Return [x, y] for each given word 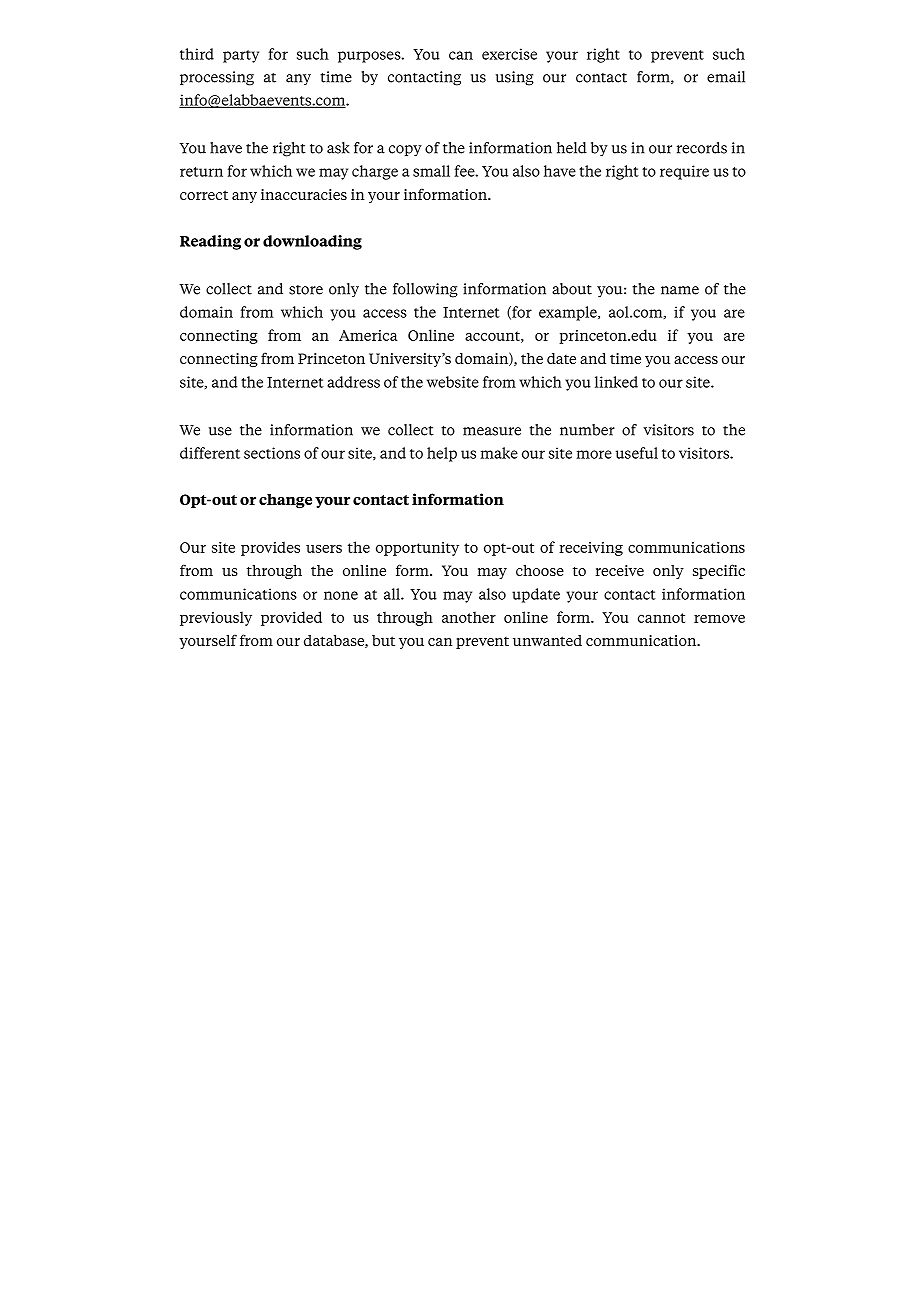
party [241, 56]
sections [272, 453]
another [469, 617]
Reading [210, 242]
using [515, 78]
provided [291, 618]
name [680, 290]
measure [492, 431]
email [726, 77]
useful [637, 453]
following [425, 290]
